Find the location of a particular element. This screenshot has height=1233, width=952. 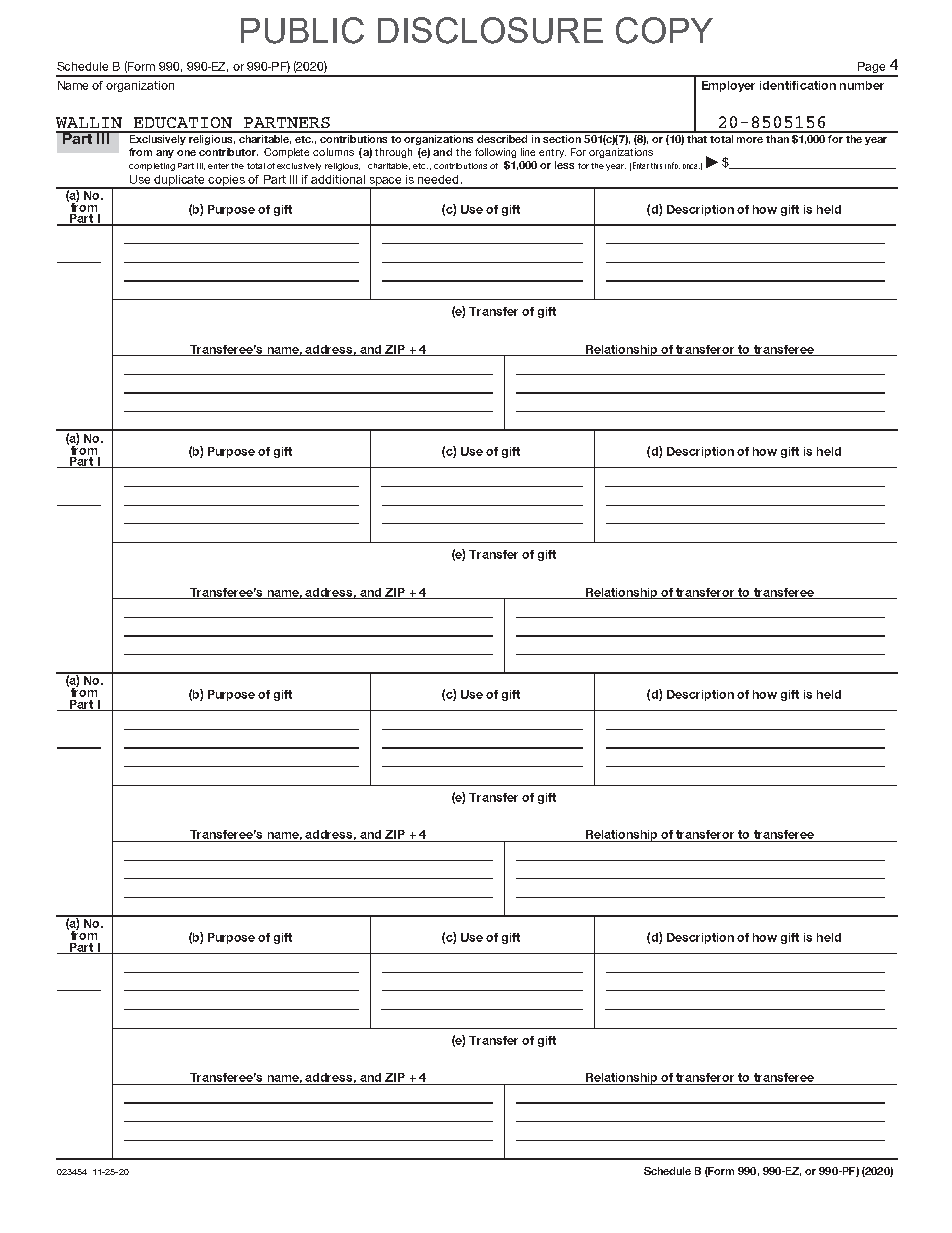

identification is located at coordinates (798, 85).
